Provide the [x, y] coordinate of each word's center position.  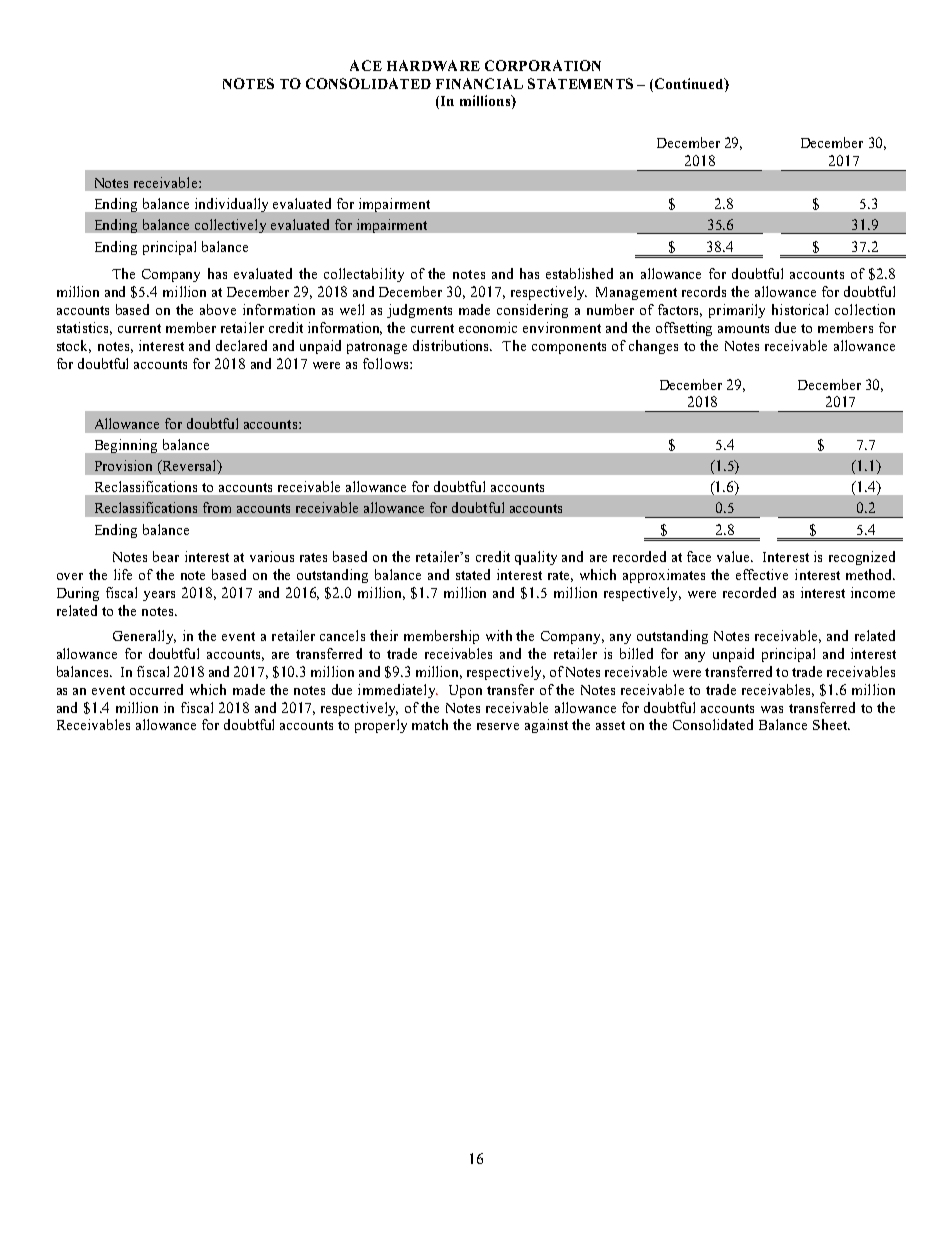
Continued [690, 83]
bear [166, 556]
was [772, 709]
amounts [743, 328]
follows [387, 363]
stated [473, 574]
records [704, 291]
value [734, 556]
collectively [230, 226]
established [579, 273]
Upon [465, 691]
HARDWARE [433, 65]
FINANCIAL [479, 83]
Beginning [126, 446]
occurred [156, 689]
